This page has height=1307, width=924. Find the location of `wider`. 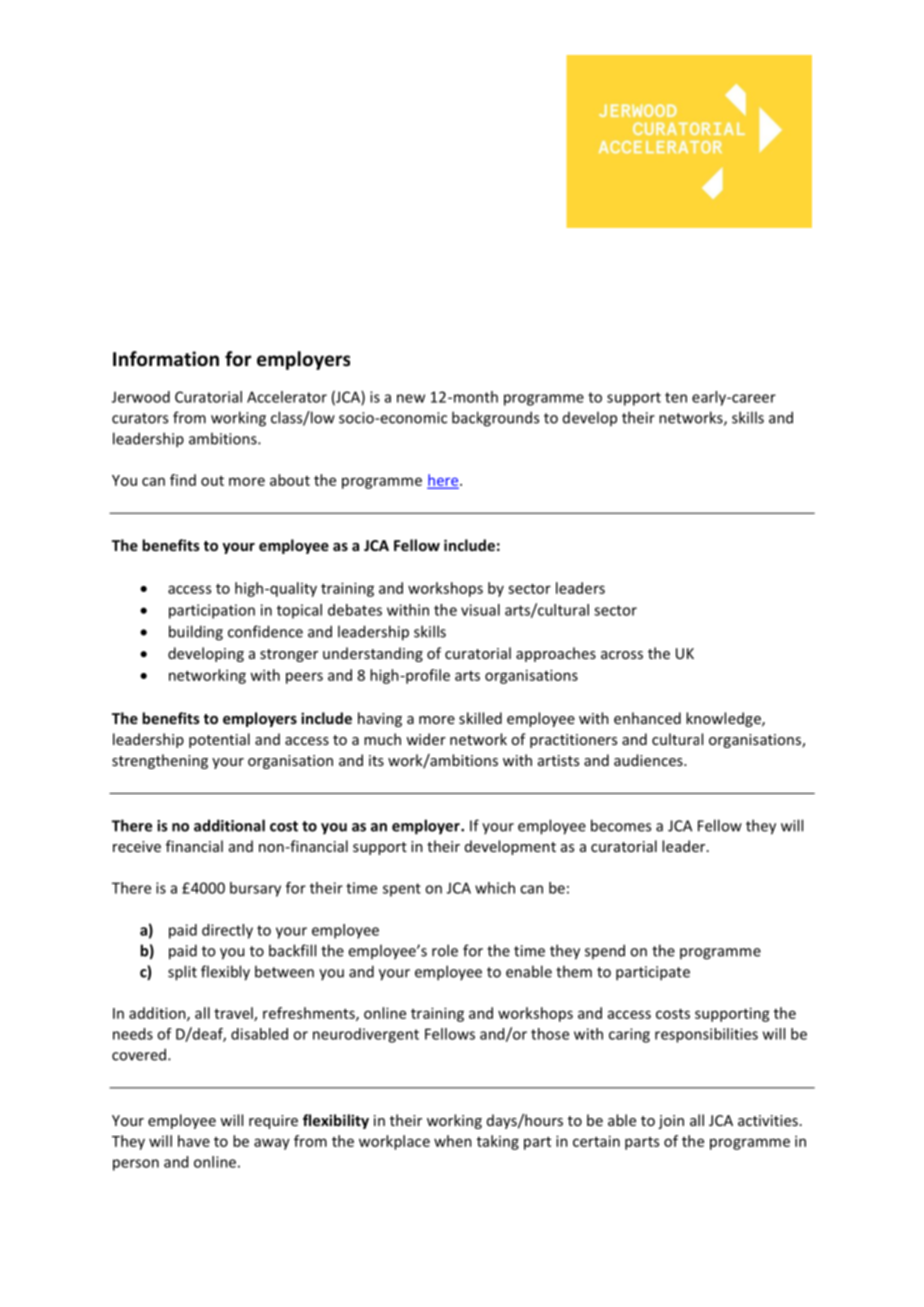

wider is located at coordinates (426, 739).
